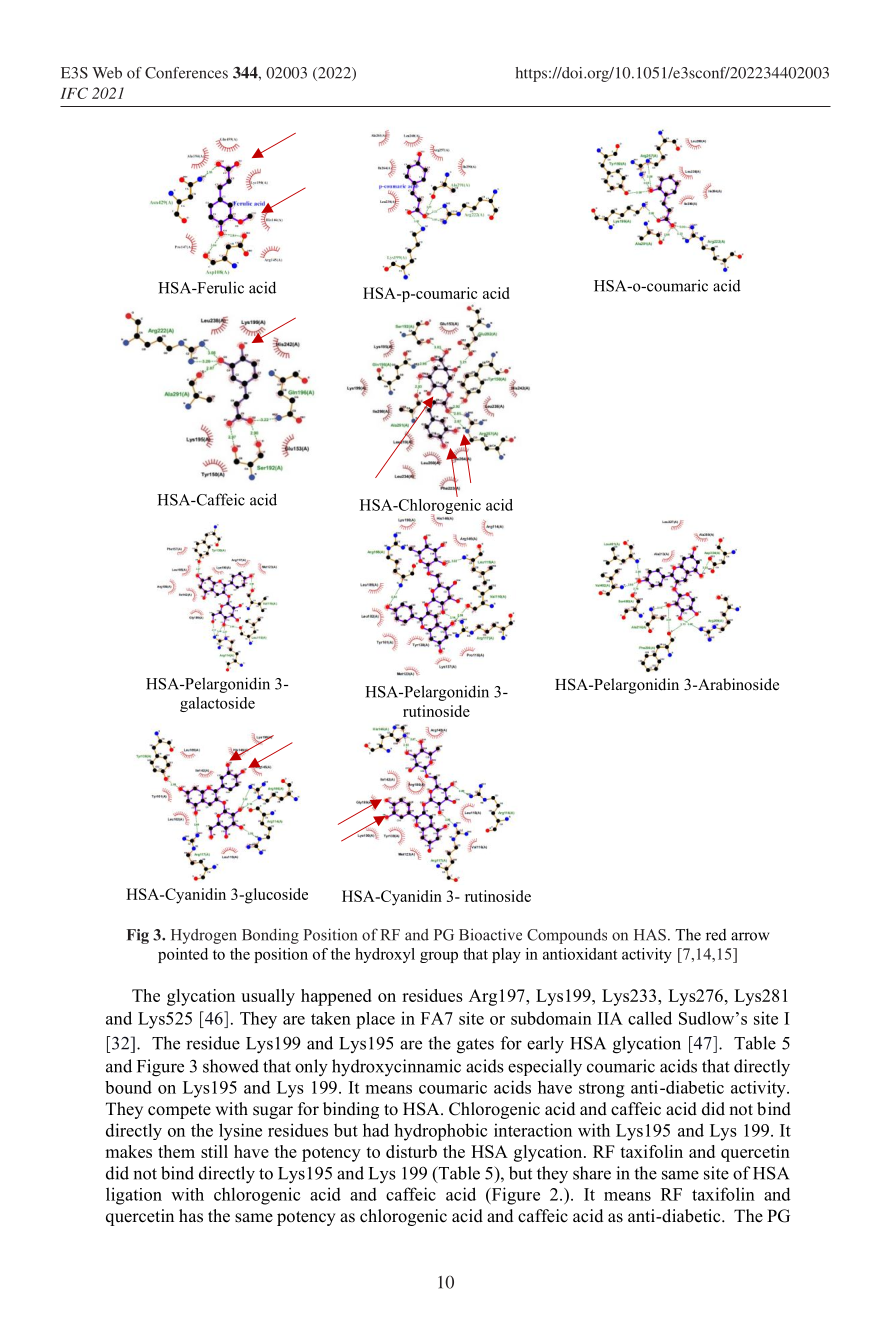  What do you see at coordinates (186, 73) in the screenshot?
I see `Conferences` at bounding box center [186, 73].
